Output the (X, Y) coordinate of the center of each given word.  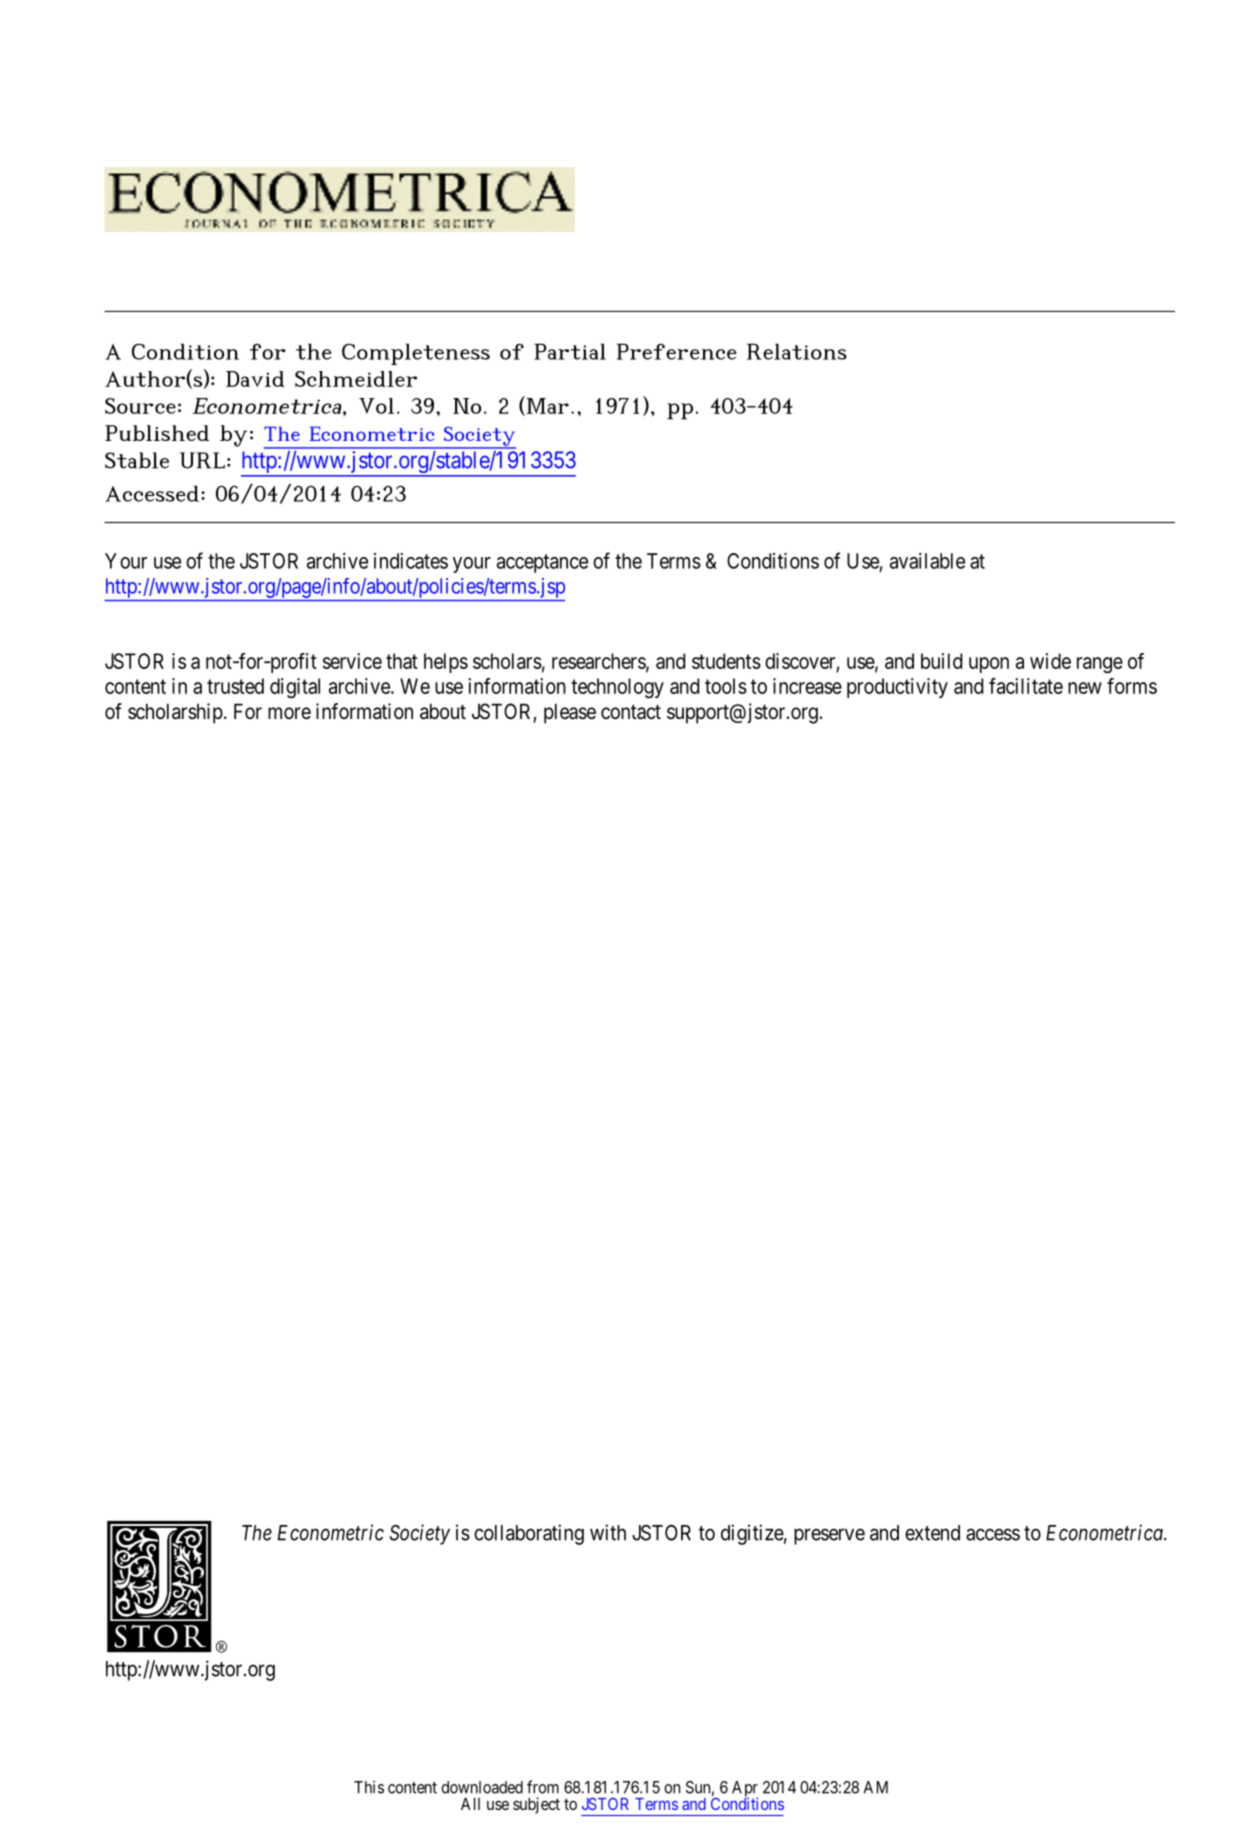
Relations (797, 351)
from (543, 1787)
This (369, 1787)
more (289, 713)
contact (631, 712)
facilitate (1026, 686)
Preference (677, 351)
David (255, 379)
